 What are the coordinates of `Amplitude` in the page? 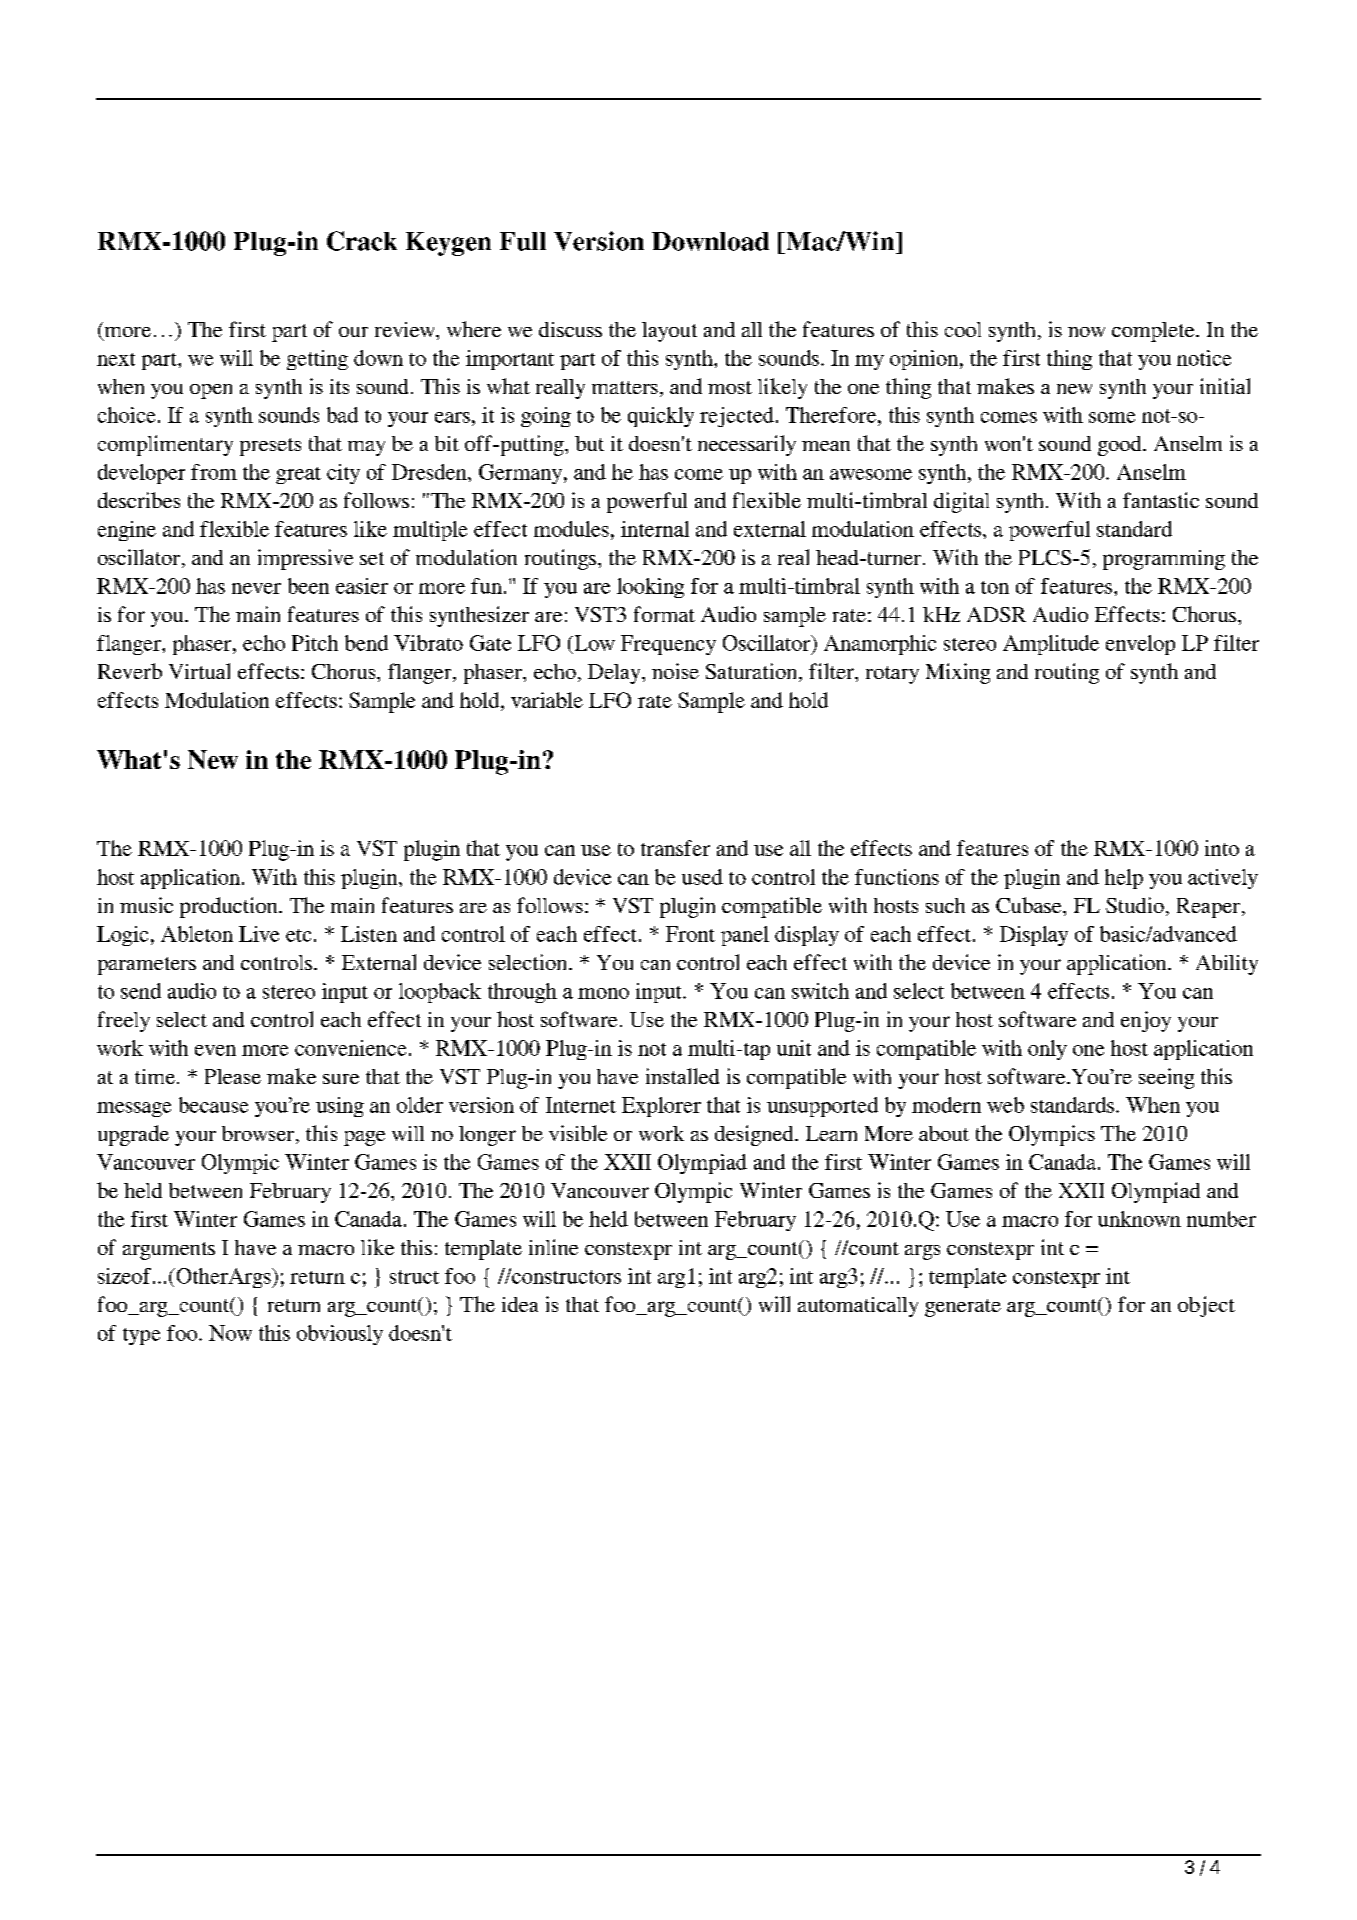 It's located at (1051, 645).
